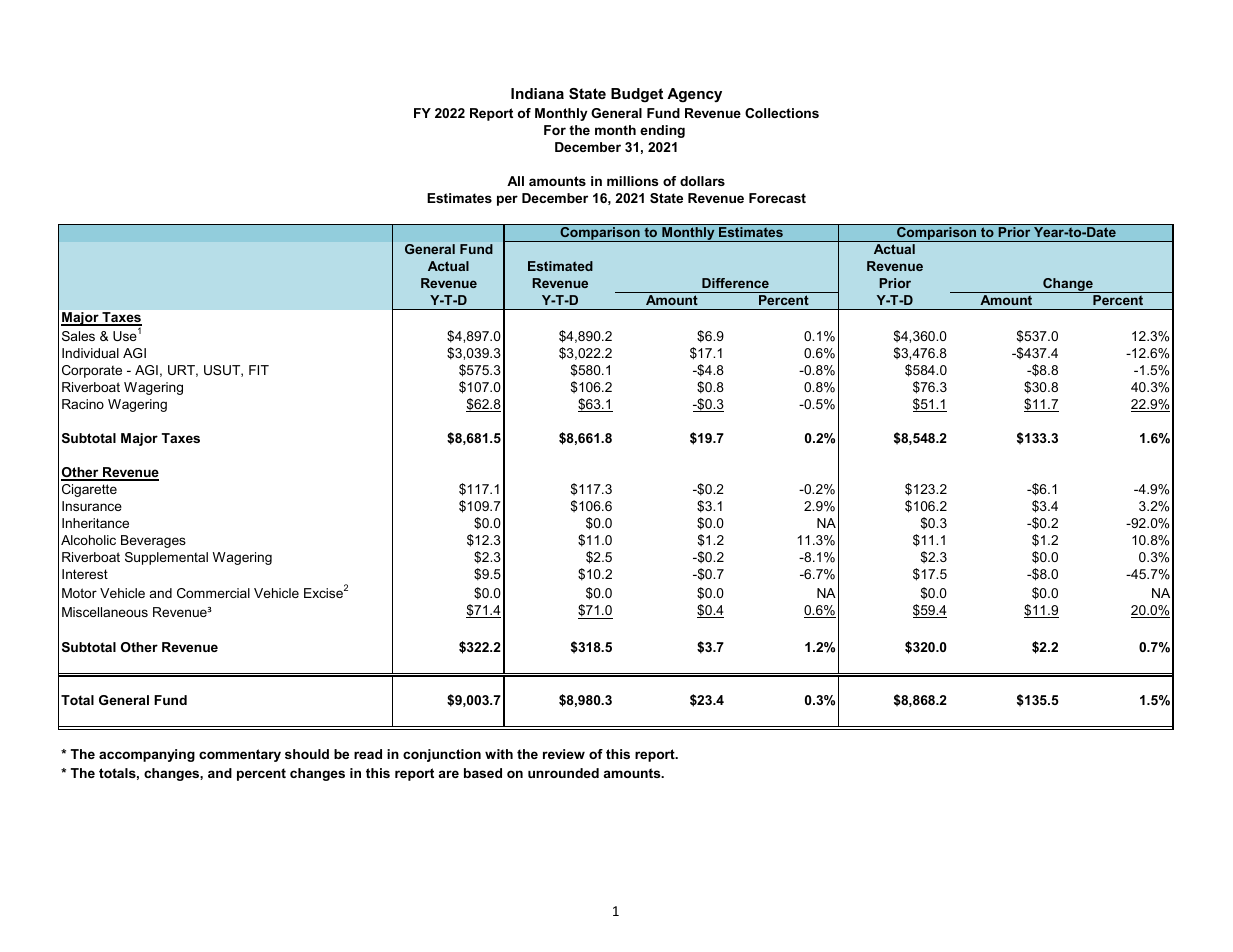 The height and width of the document is (952, 1233). What do you see at coordinates (213, 593) in the document?
I see `Commercial` at bounding box center [213, 593].
